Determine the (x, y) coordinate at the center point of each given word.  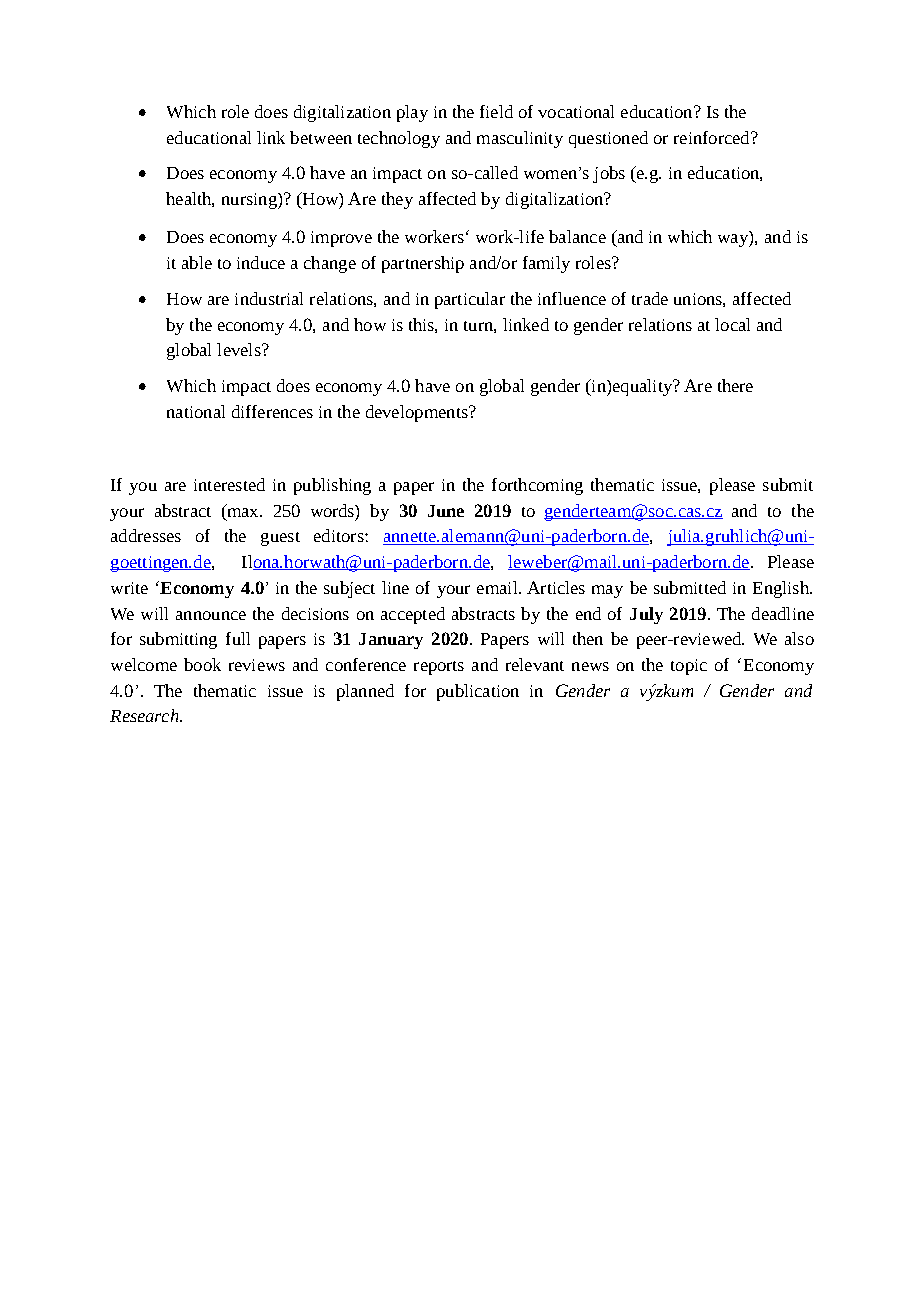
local (732, 324)
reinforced (713, 137)
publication (478, 692)
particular (470, 300)
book (202, 664)
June (446, 511)
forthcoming (537, 486)
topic (689, 667)
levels (240, 349)
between (321, 137)
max (243, 511)
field (496, 111)
